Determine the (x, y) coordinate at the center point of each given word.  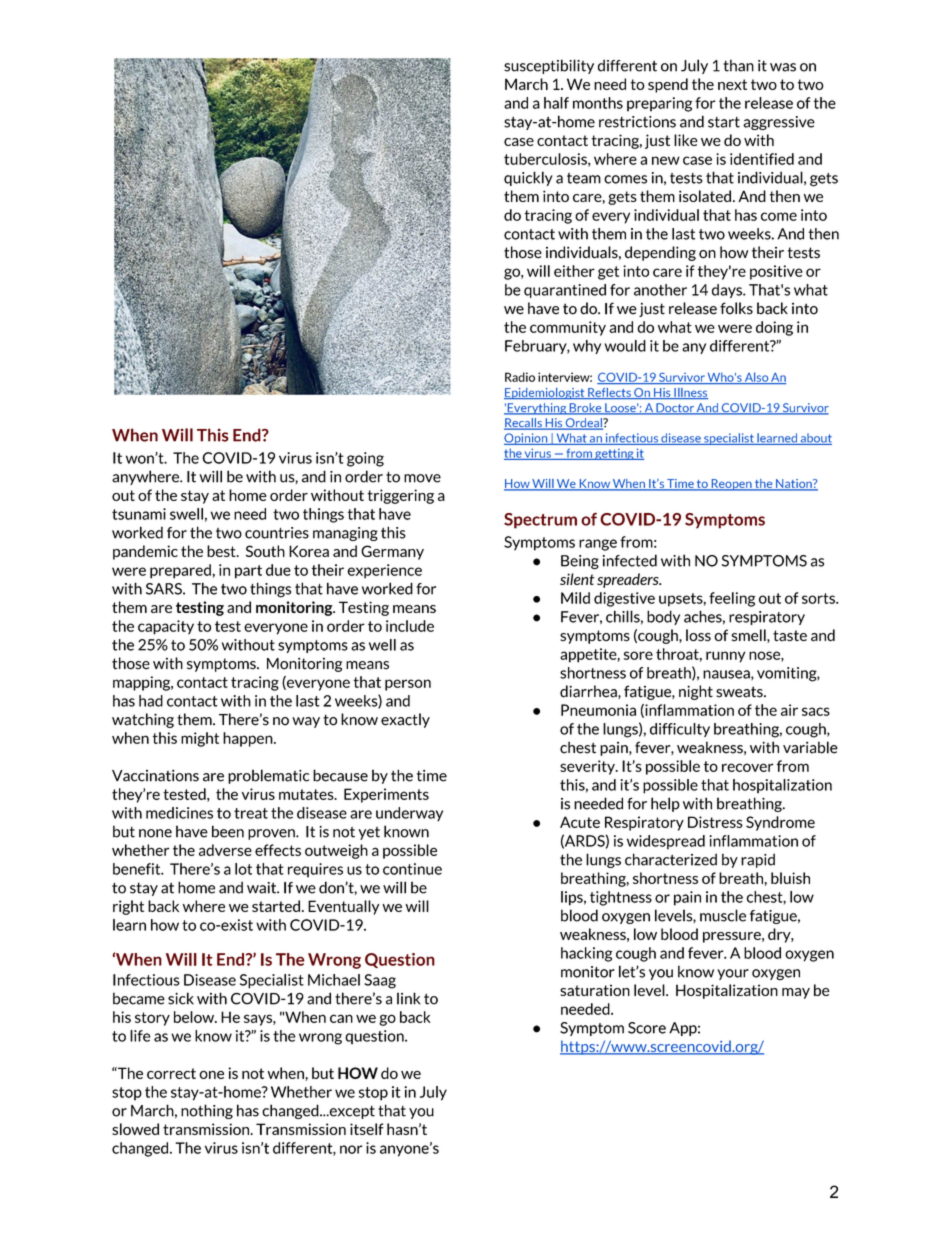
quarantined (565, 291)
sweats (740, 692)
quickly (528, 178)
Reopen (731, 485)
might (200, 739)
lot (243, 869)
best (222, 551)
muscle (723, 915)
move (422, 478)
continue (412, 869)
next (732, 84)
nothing (207, 1111)
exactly (405, 720)
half (556, 103)
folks (736, 308)
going (365, 459)
